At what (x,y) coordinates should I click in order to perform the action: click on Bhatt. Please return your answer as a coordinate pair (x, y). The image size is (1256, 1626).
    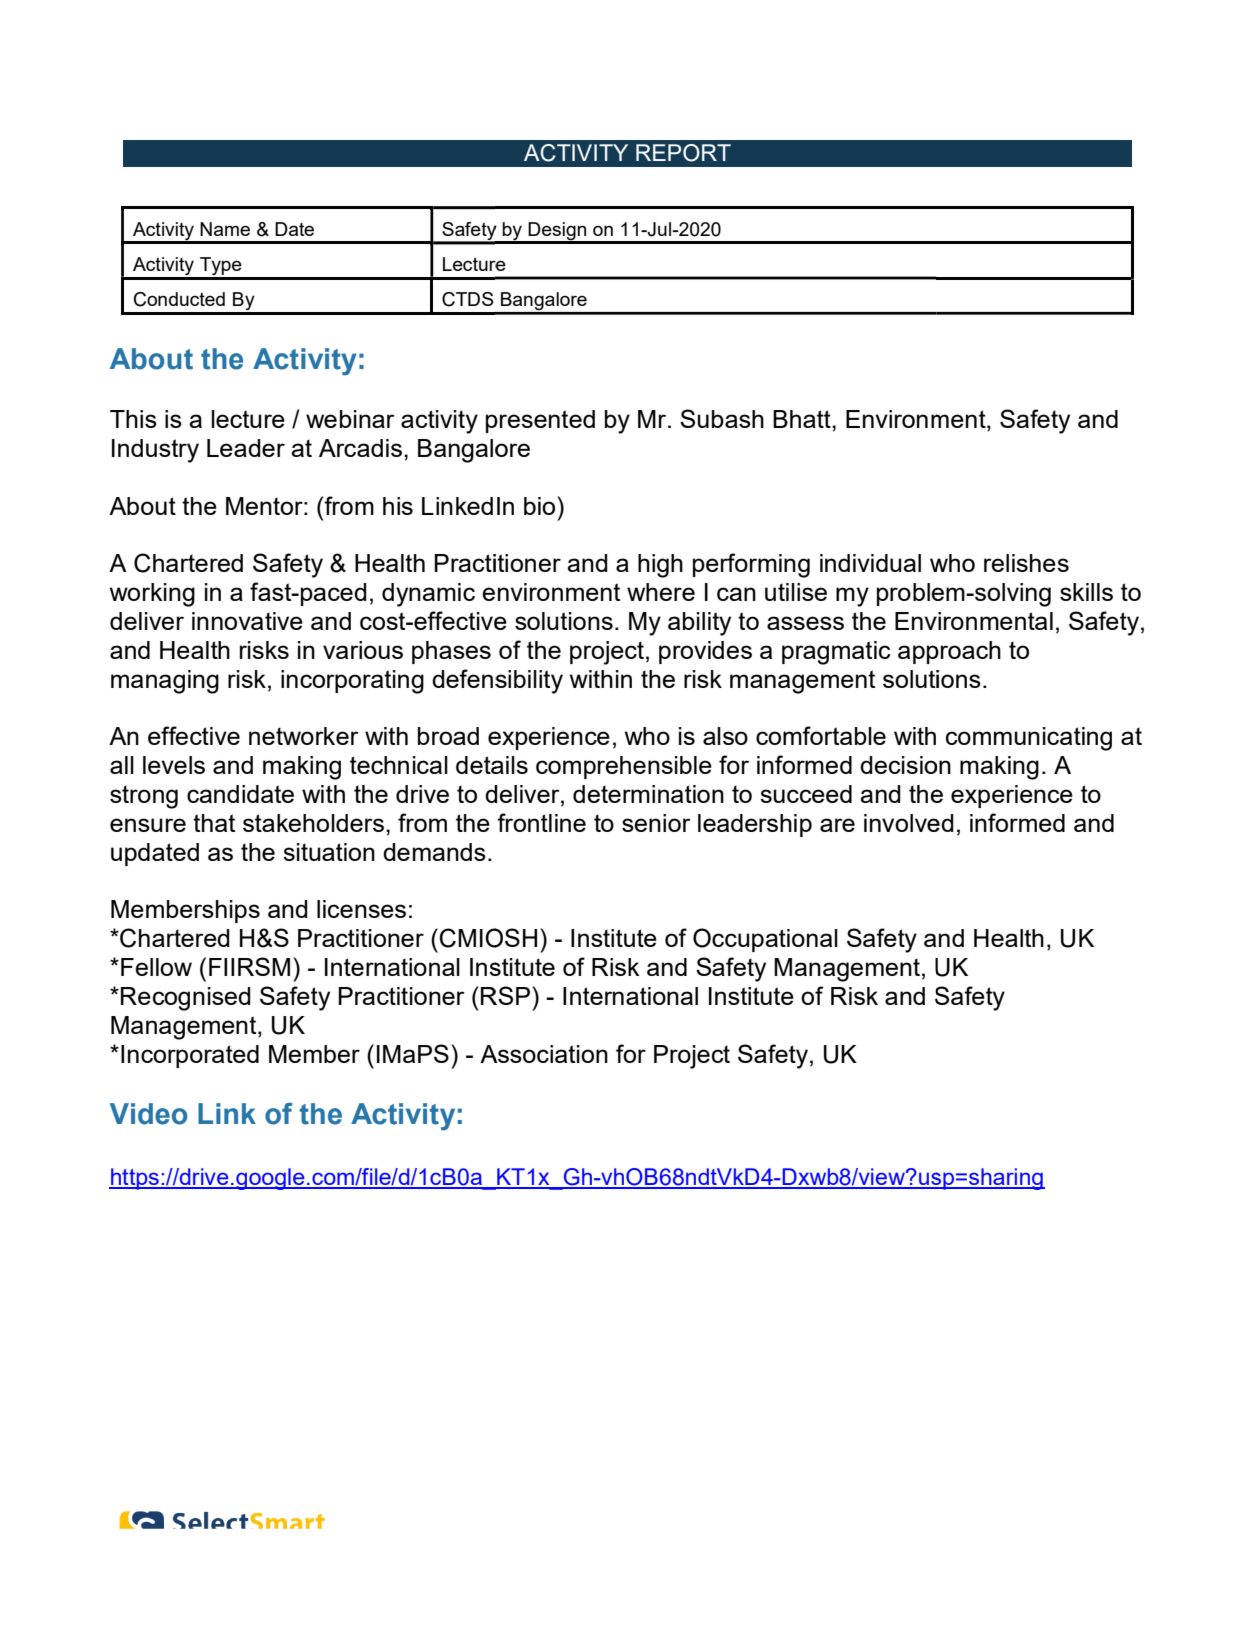
    Looking at the image, I should click on (803, 419).
